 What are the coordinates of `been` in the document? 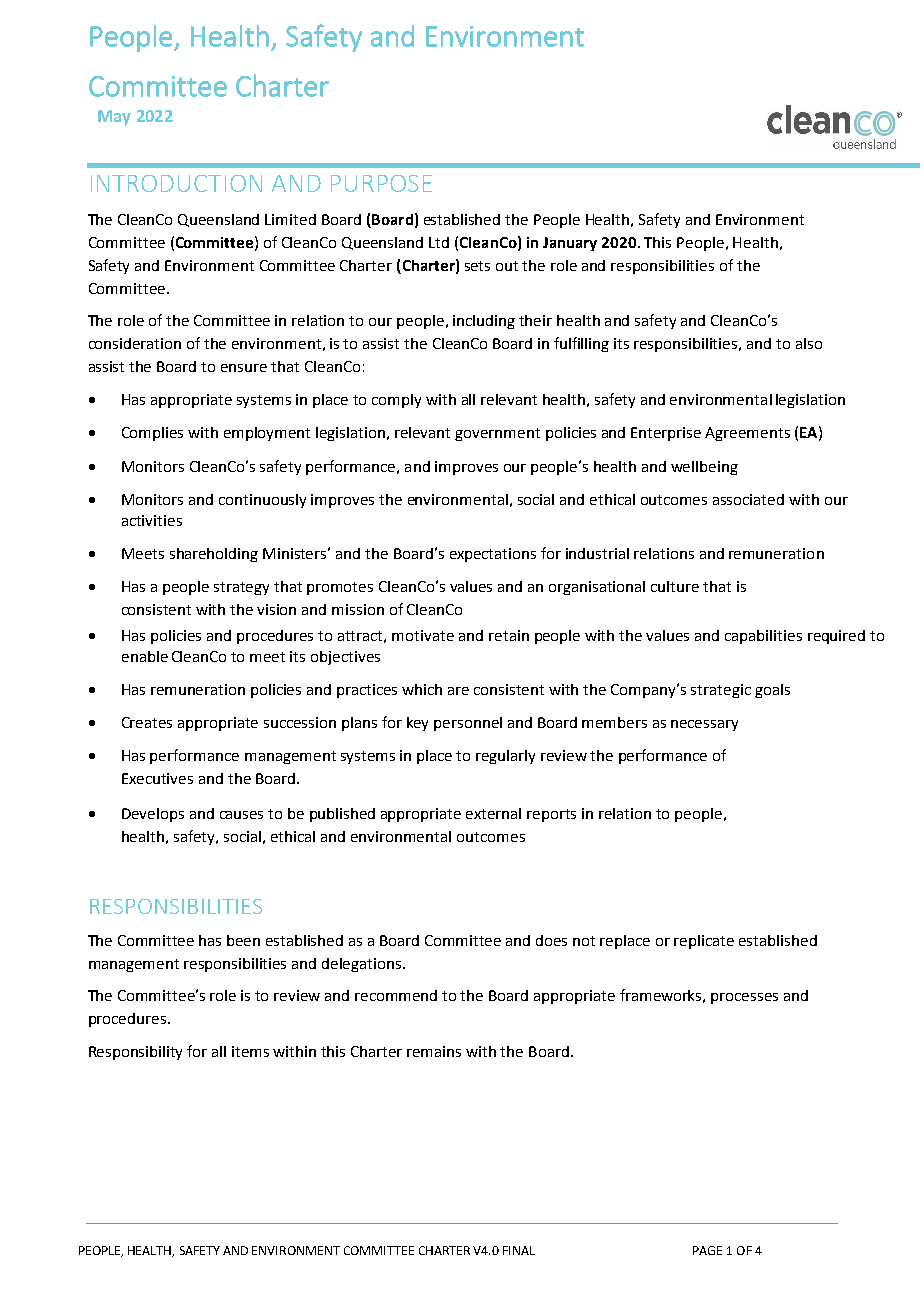 It's located at (243, 940).
